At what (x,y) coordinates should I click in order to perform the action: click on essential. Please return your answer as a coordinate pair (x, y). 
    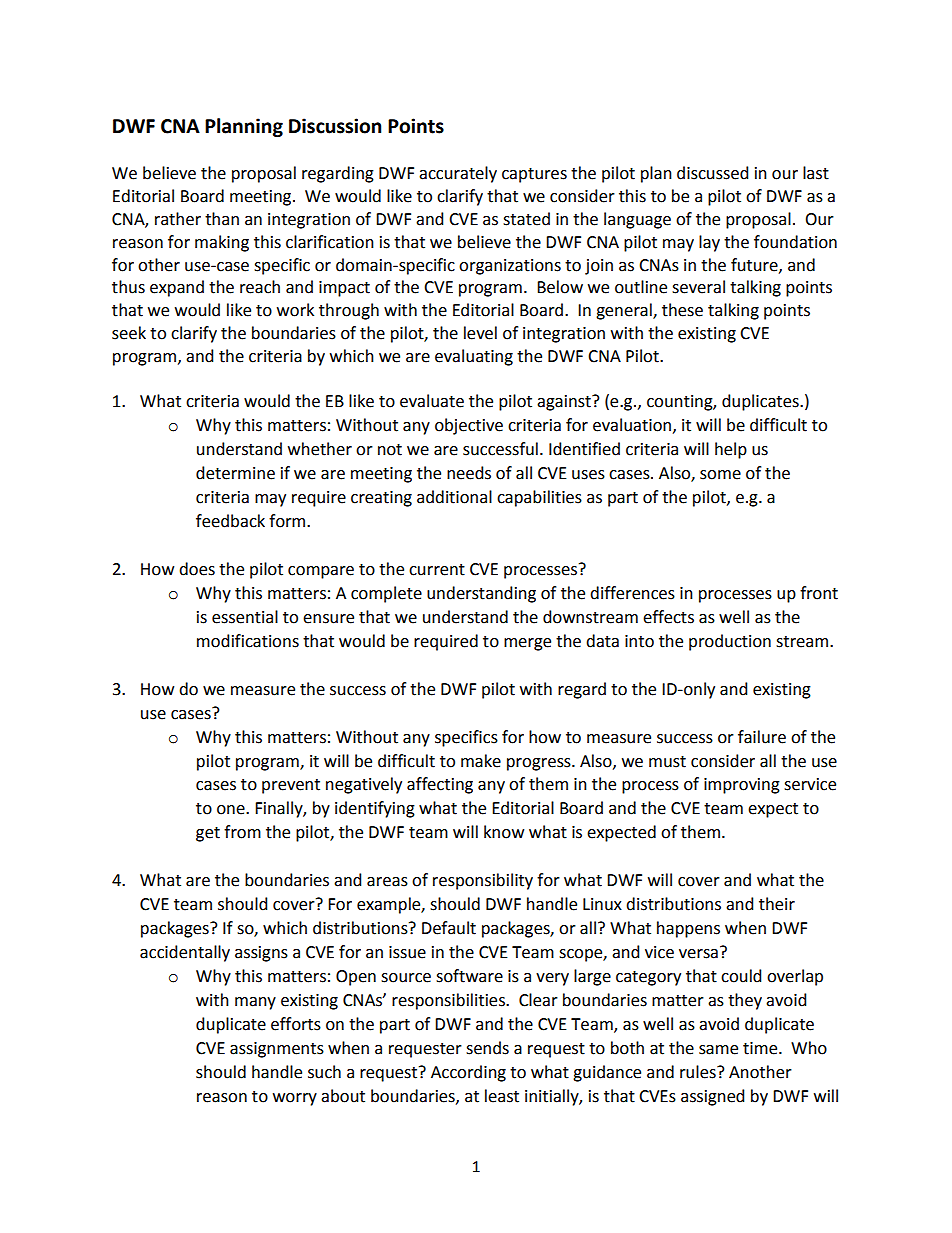
    Looking at the image, I should click on (245, 617).
